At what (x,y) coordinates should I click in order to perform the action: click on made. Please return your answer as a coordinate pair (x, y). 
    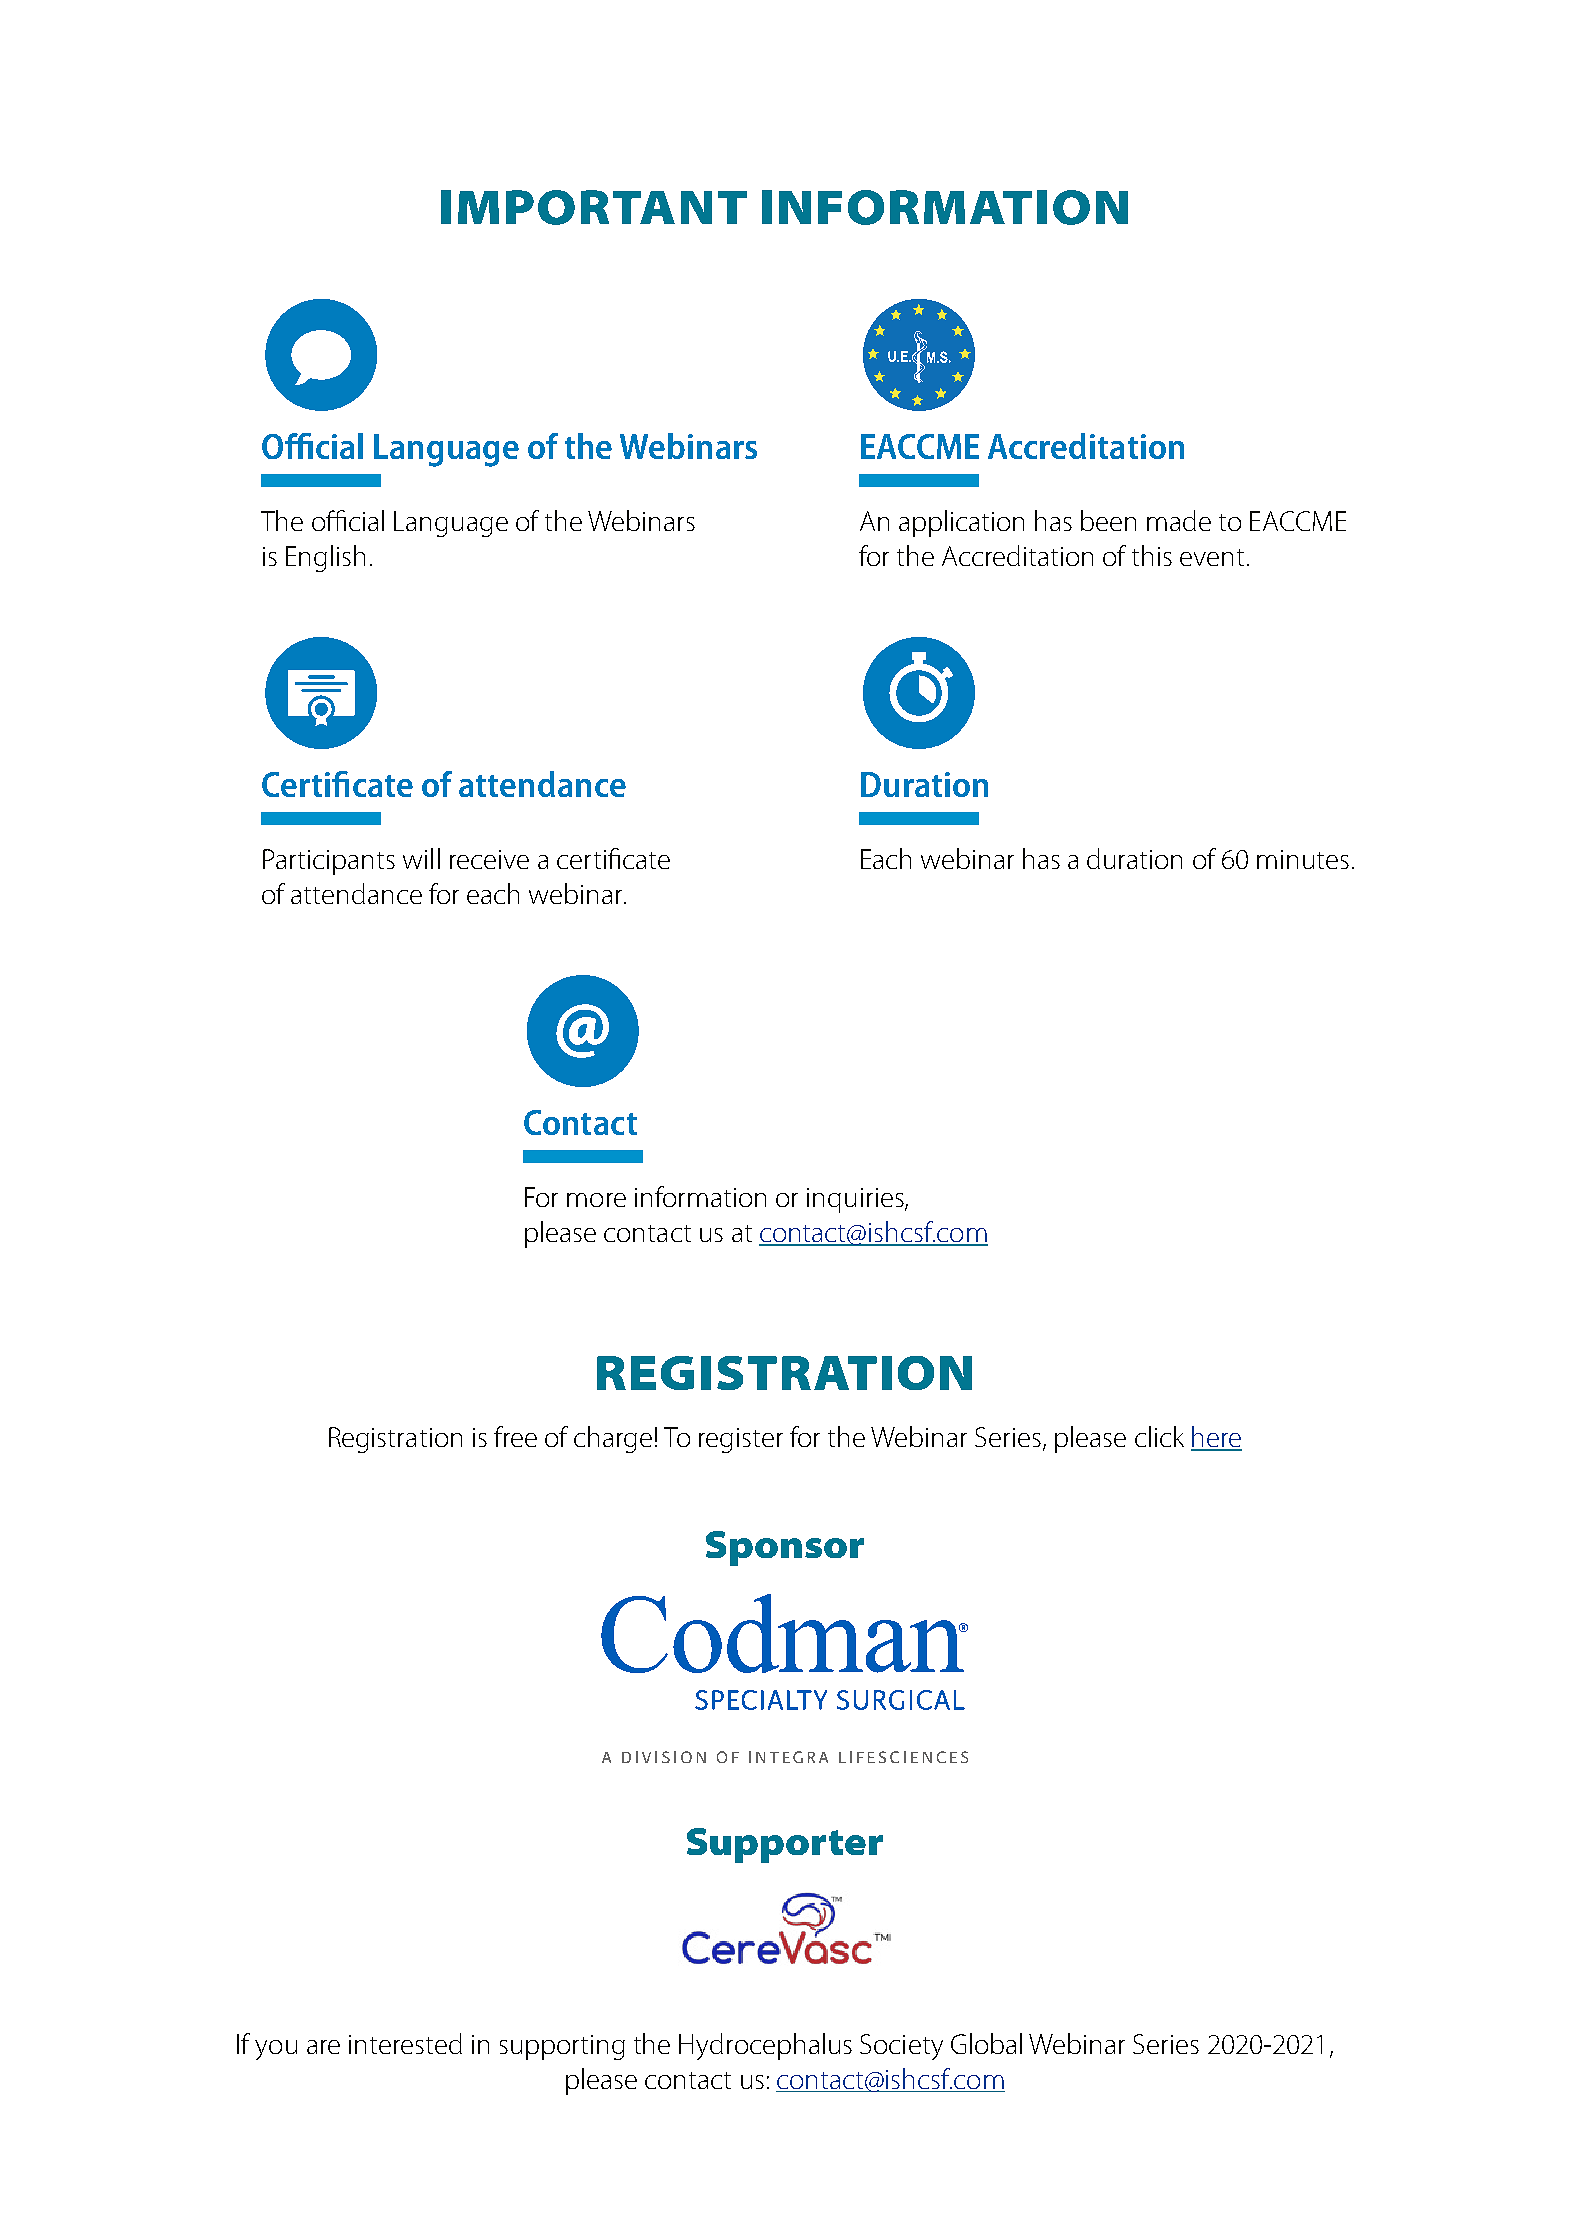
    Looking at the image, I should click on (1179, 520).
